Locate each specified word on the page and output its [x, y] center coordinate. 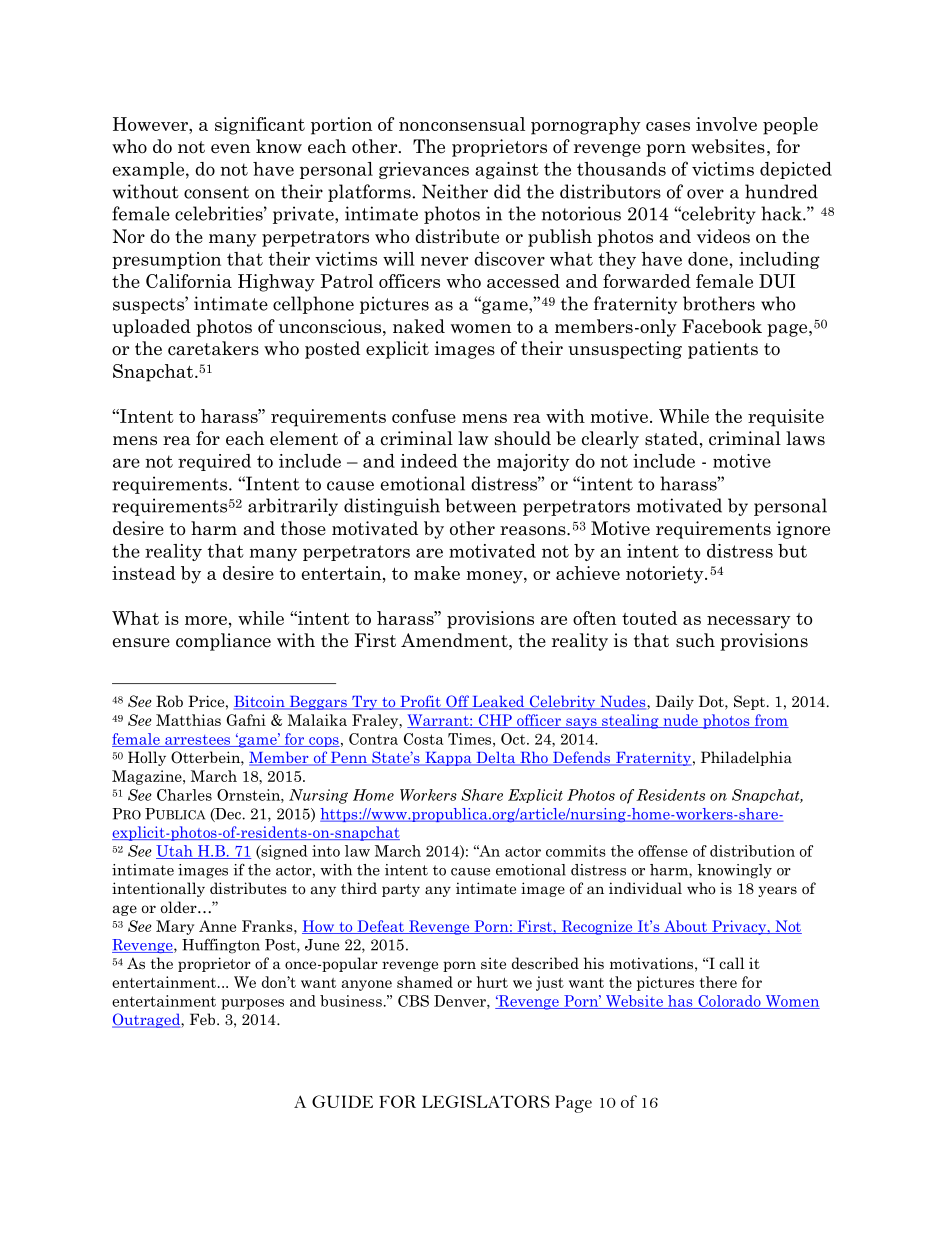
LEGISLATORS [486, 1101]
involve [726, 124]
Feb [204, 1019]
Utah [175, 852]
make [437, 573]
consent [216, 192]
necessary [749, 622]
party [401, 890]
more [206, 620]
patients [723, 350]
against [507, 170]
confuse [424, 416]
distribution [752, 851]
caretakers [213, 348]
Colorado [729, 1002]
